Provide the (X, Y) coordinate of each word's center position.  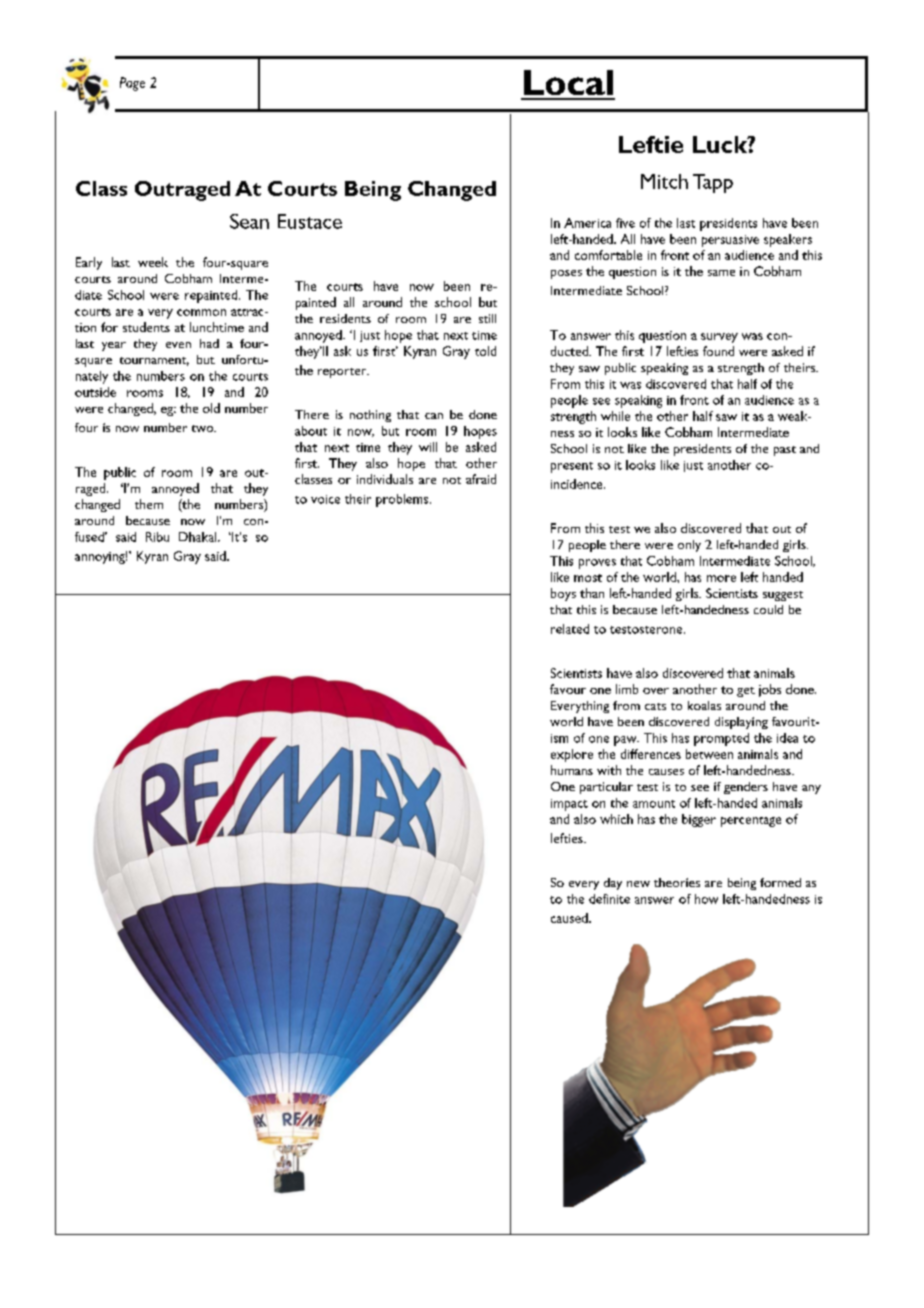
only (689, 546)
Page (132, 84)
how (706, 899)
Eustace (310, 221)
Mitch (664, 181)
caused (570, 918)
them (149, 504)
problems (403, 500)
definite (609, 899)
